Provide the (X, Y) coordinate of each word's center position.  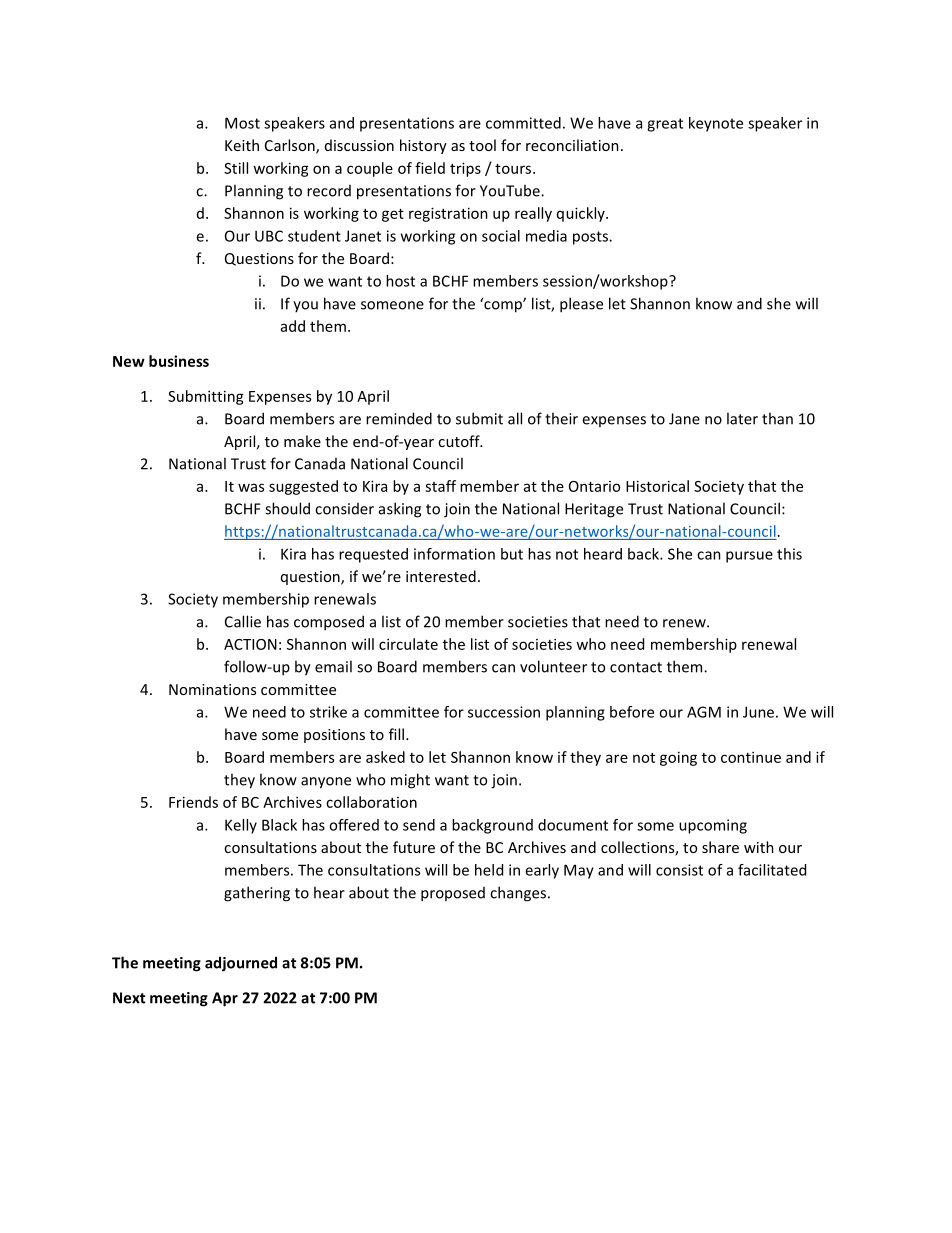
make (302, 441)
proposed (453, 894)
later (742, 418)
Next (129, 998)
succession (504, 712)
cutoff (460, 441)
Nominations (212, 689)
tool (482, 145)
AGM (704, 712)
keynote (716, 124)
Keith (242, 145)
